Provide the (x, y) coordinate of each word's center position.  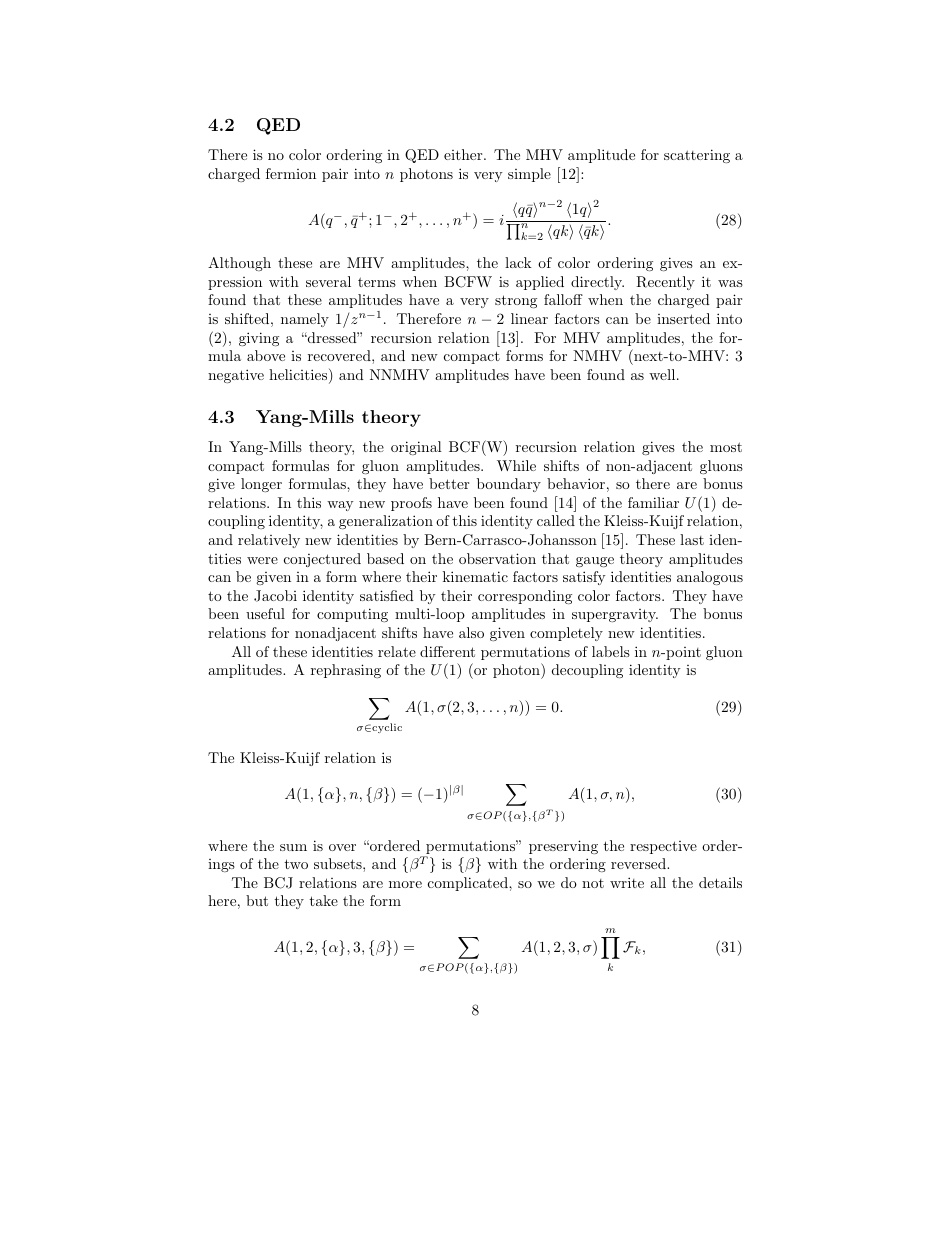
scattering (697, 156)
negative (236, 376)
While (516, 465)
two (296, 864)
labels (611, 651)
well (663, 374)
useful (265, 613)
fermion (291, 173)
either (464, 154)
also (471, 632)
